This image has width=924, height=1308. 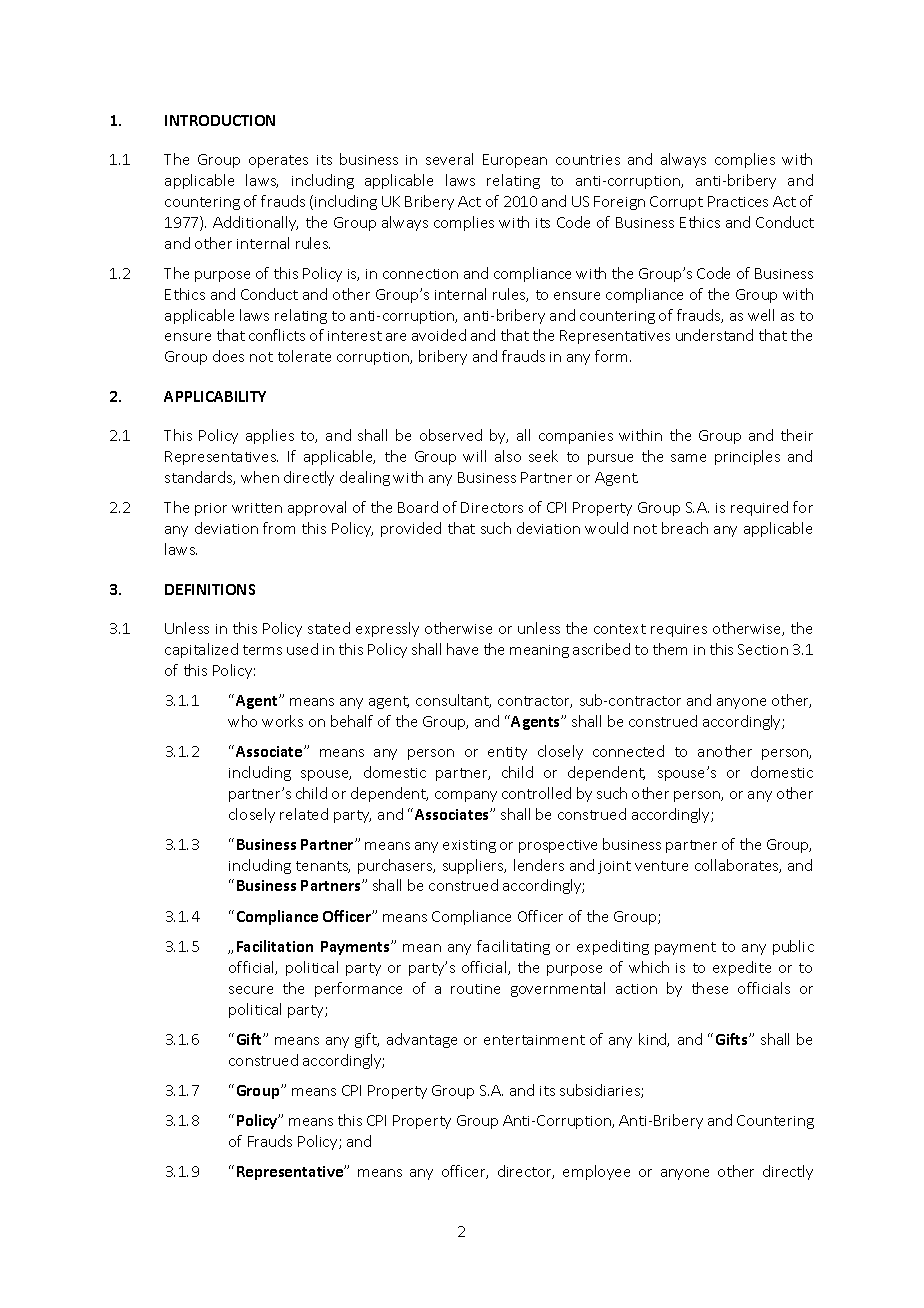 I want to click on employee, so click(x=596, y=1172).
